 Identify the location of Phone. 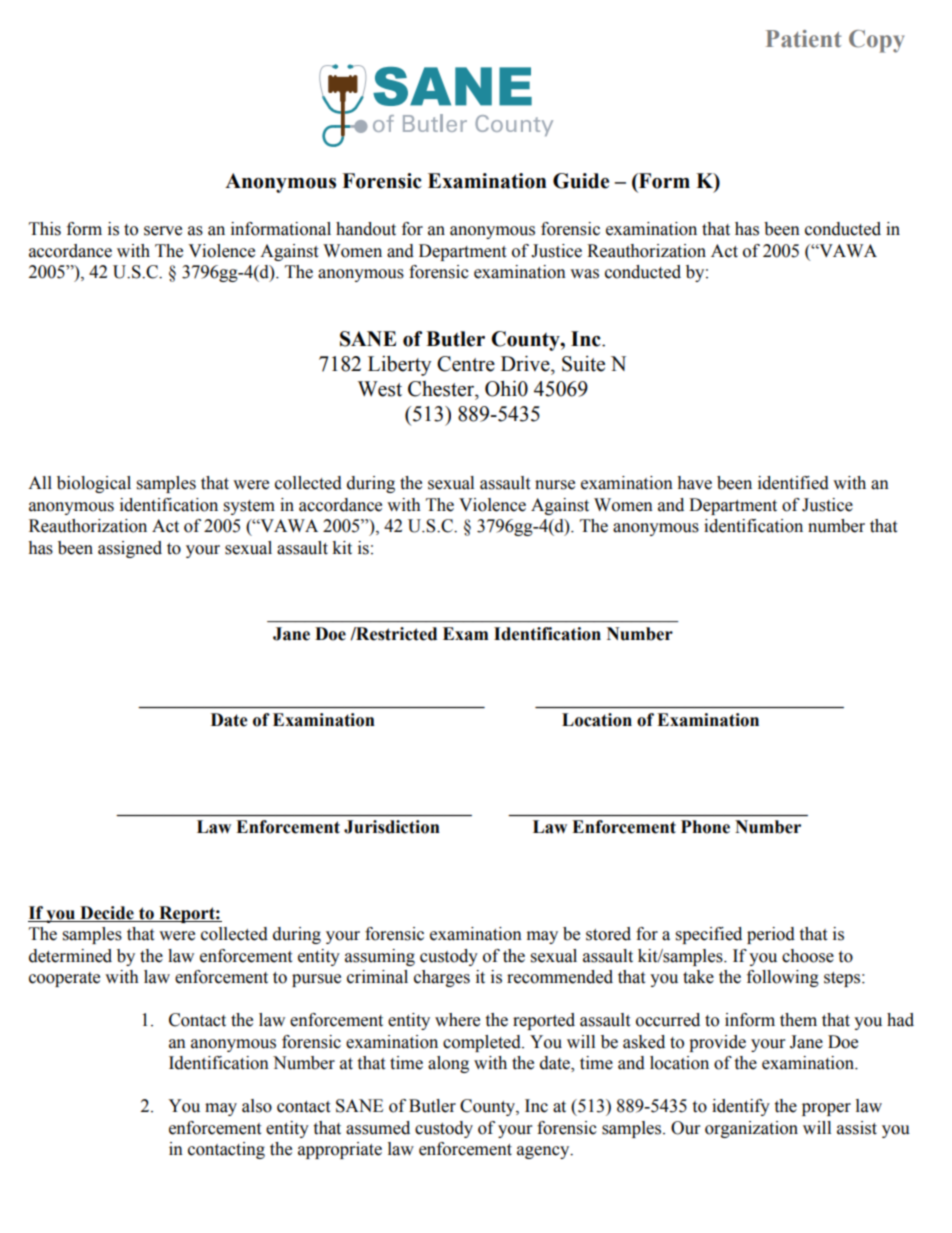
(705, 827).
